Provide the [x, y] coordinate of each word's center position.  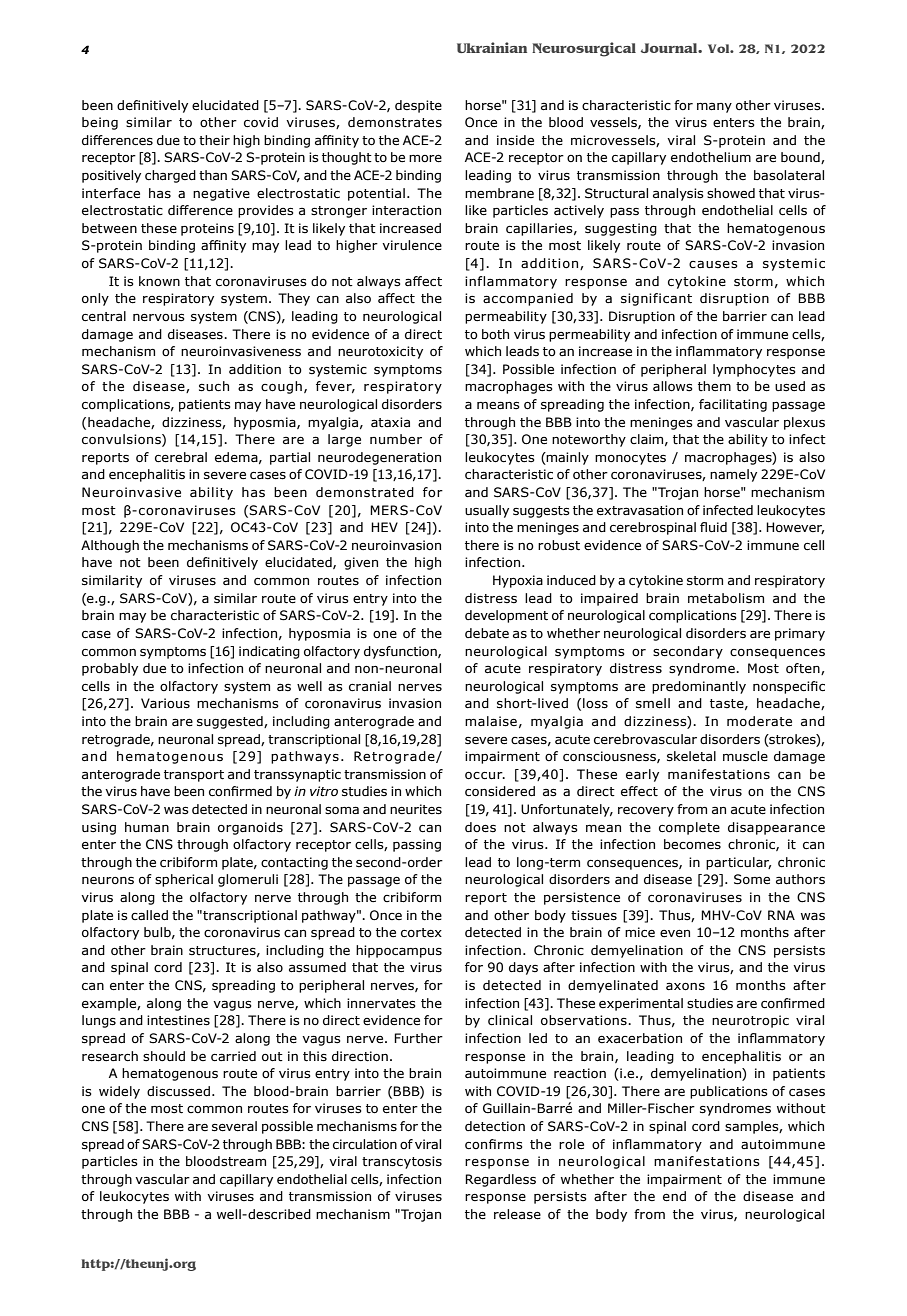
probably [110, 669]
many [714, 108]
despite [418, 106]
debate [487, 633]
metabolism [726, 598]
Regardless [500, 1180]
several [234, 1126]
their [214, 140]
